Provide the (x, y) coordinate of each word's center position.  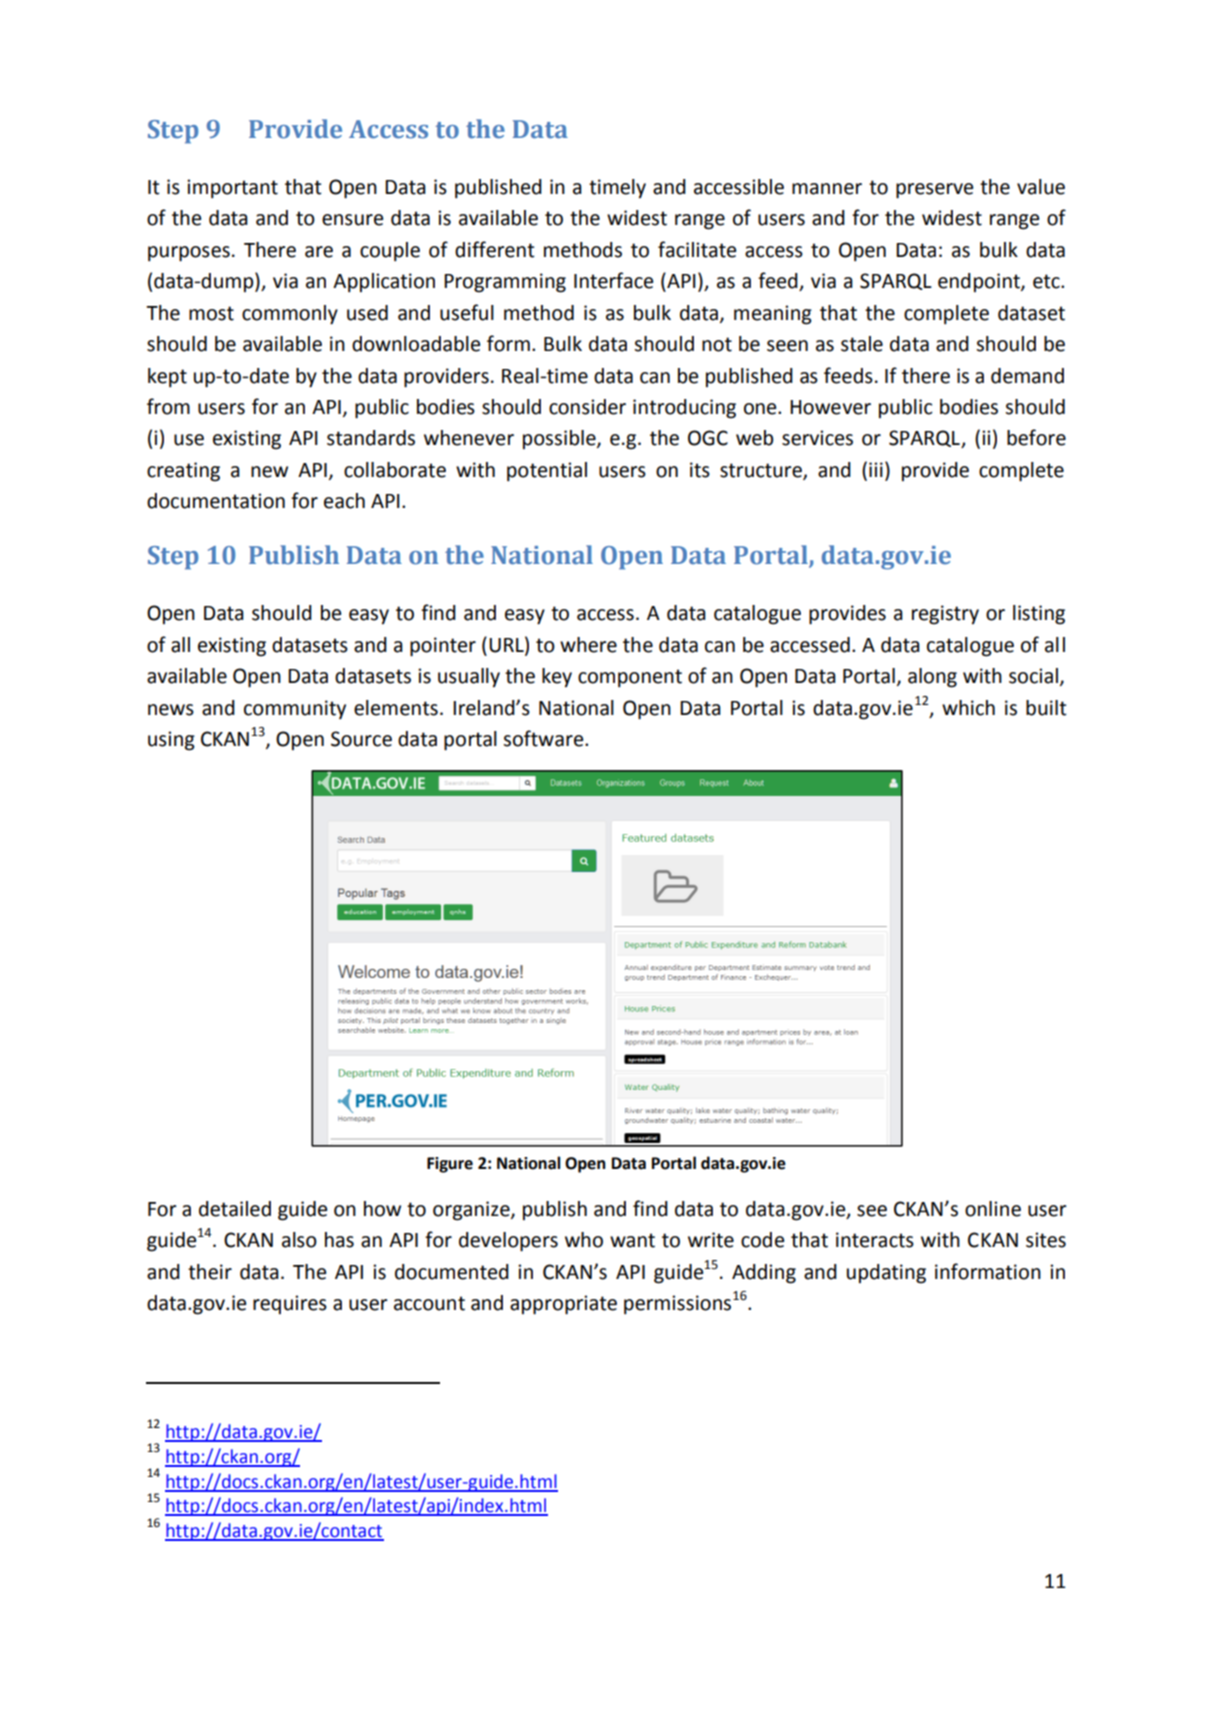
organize (472, 1211)
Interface (613, 280)
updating (886, 1274)
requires (290, 1304)
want (632, 1240)
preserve (934, 191)
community (295, 709)
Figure (450, 1165)
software (544, 738)
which (968, 708)
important (232, 188)
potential (547, 471)
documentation (216, 501)
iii (876, 469)
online (993, 1209)
